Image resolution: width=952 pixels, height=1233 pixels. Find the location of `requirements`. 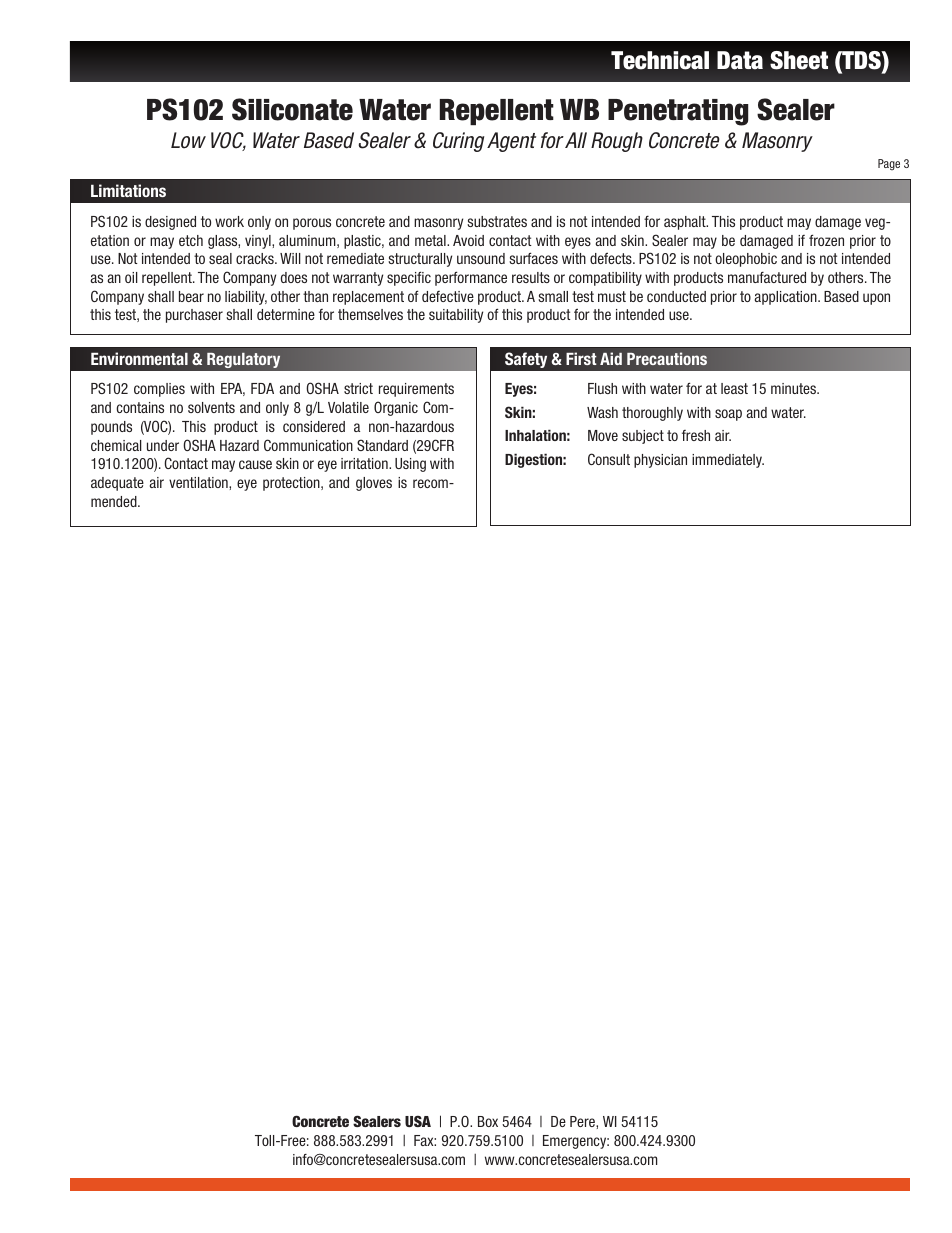

requirements is located at coordinates (416, 390).
